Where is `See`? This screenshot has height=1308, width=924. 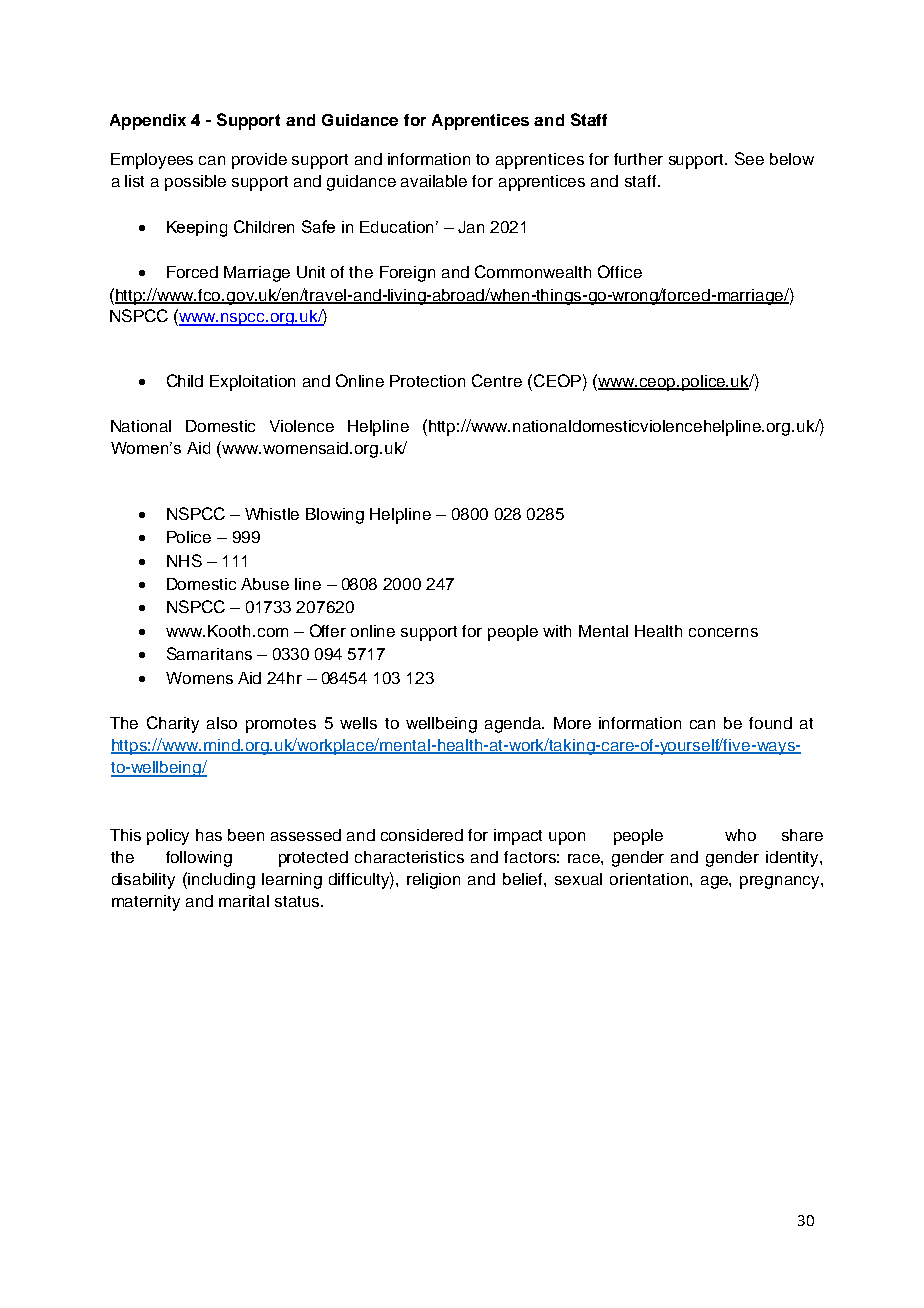 See is located at coordinates (749, 158).
